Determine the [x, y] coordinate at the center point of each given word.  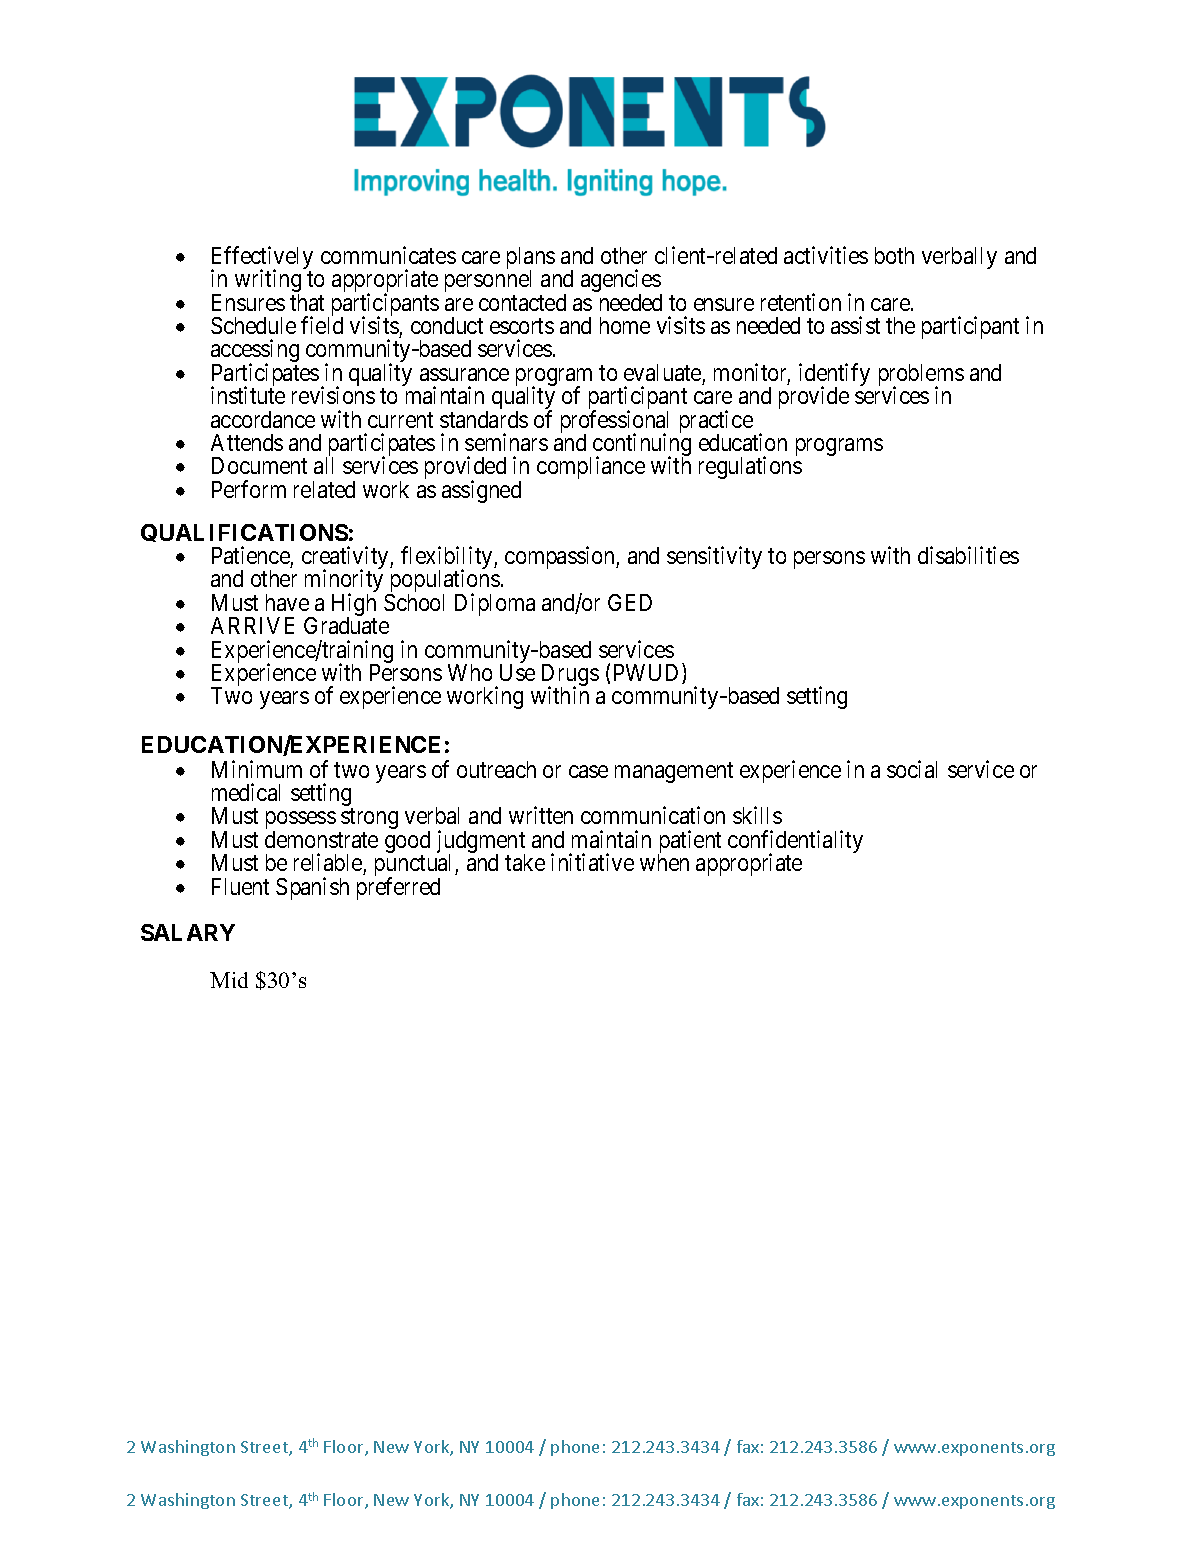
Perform [249, 489]
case [588, 771]
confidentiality [795, 843]
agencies [621, 282]
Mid [229, 980]
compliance [591, 467]
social [912, 769]
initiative [592, 862]
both [894, 255]
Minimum [257, 769]
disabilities [968, 555]
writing [268, 282]
